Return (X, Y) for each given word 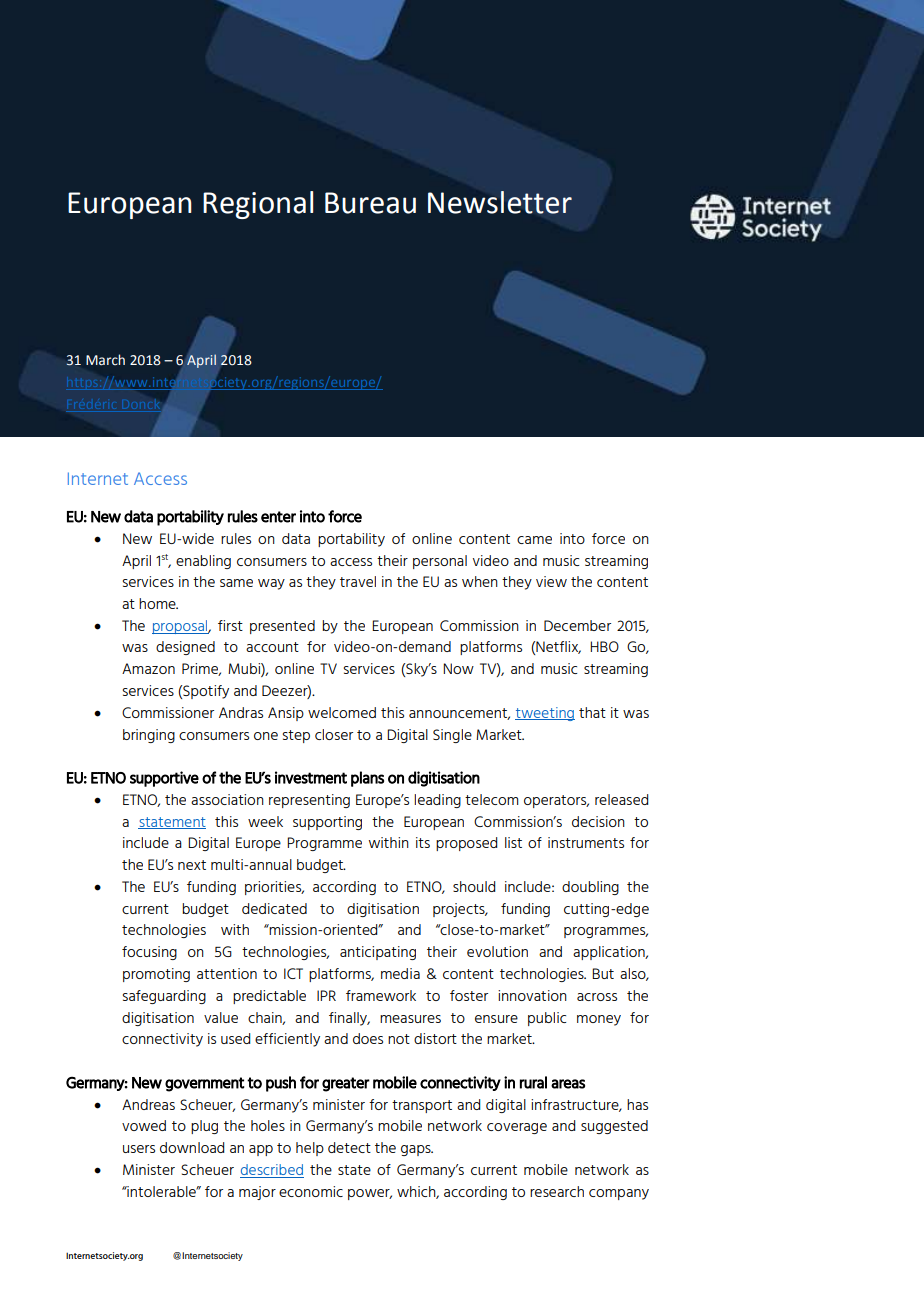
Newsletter (500, 202)
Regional (258, 205)
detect (349, 1147)
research (557, 1191)
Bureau (370, 203)
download (192, 1147)
